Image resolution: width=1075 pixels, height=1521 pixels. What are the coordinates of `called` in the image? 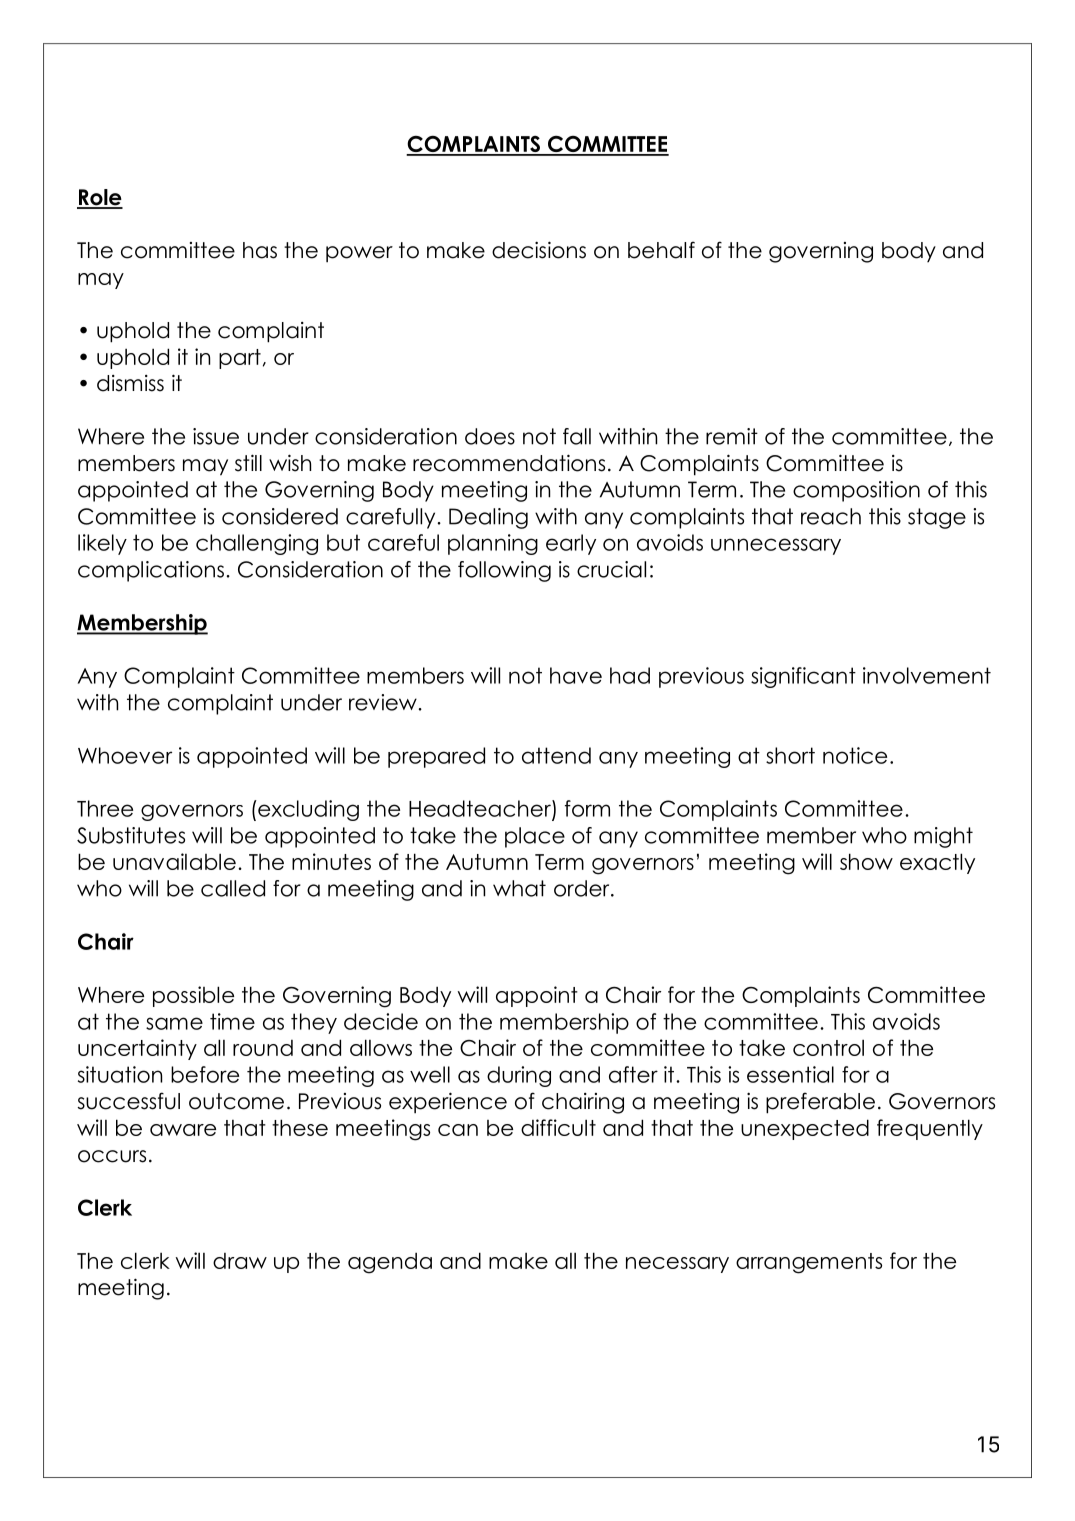 It's located at (233, 888).
